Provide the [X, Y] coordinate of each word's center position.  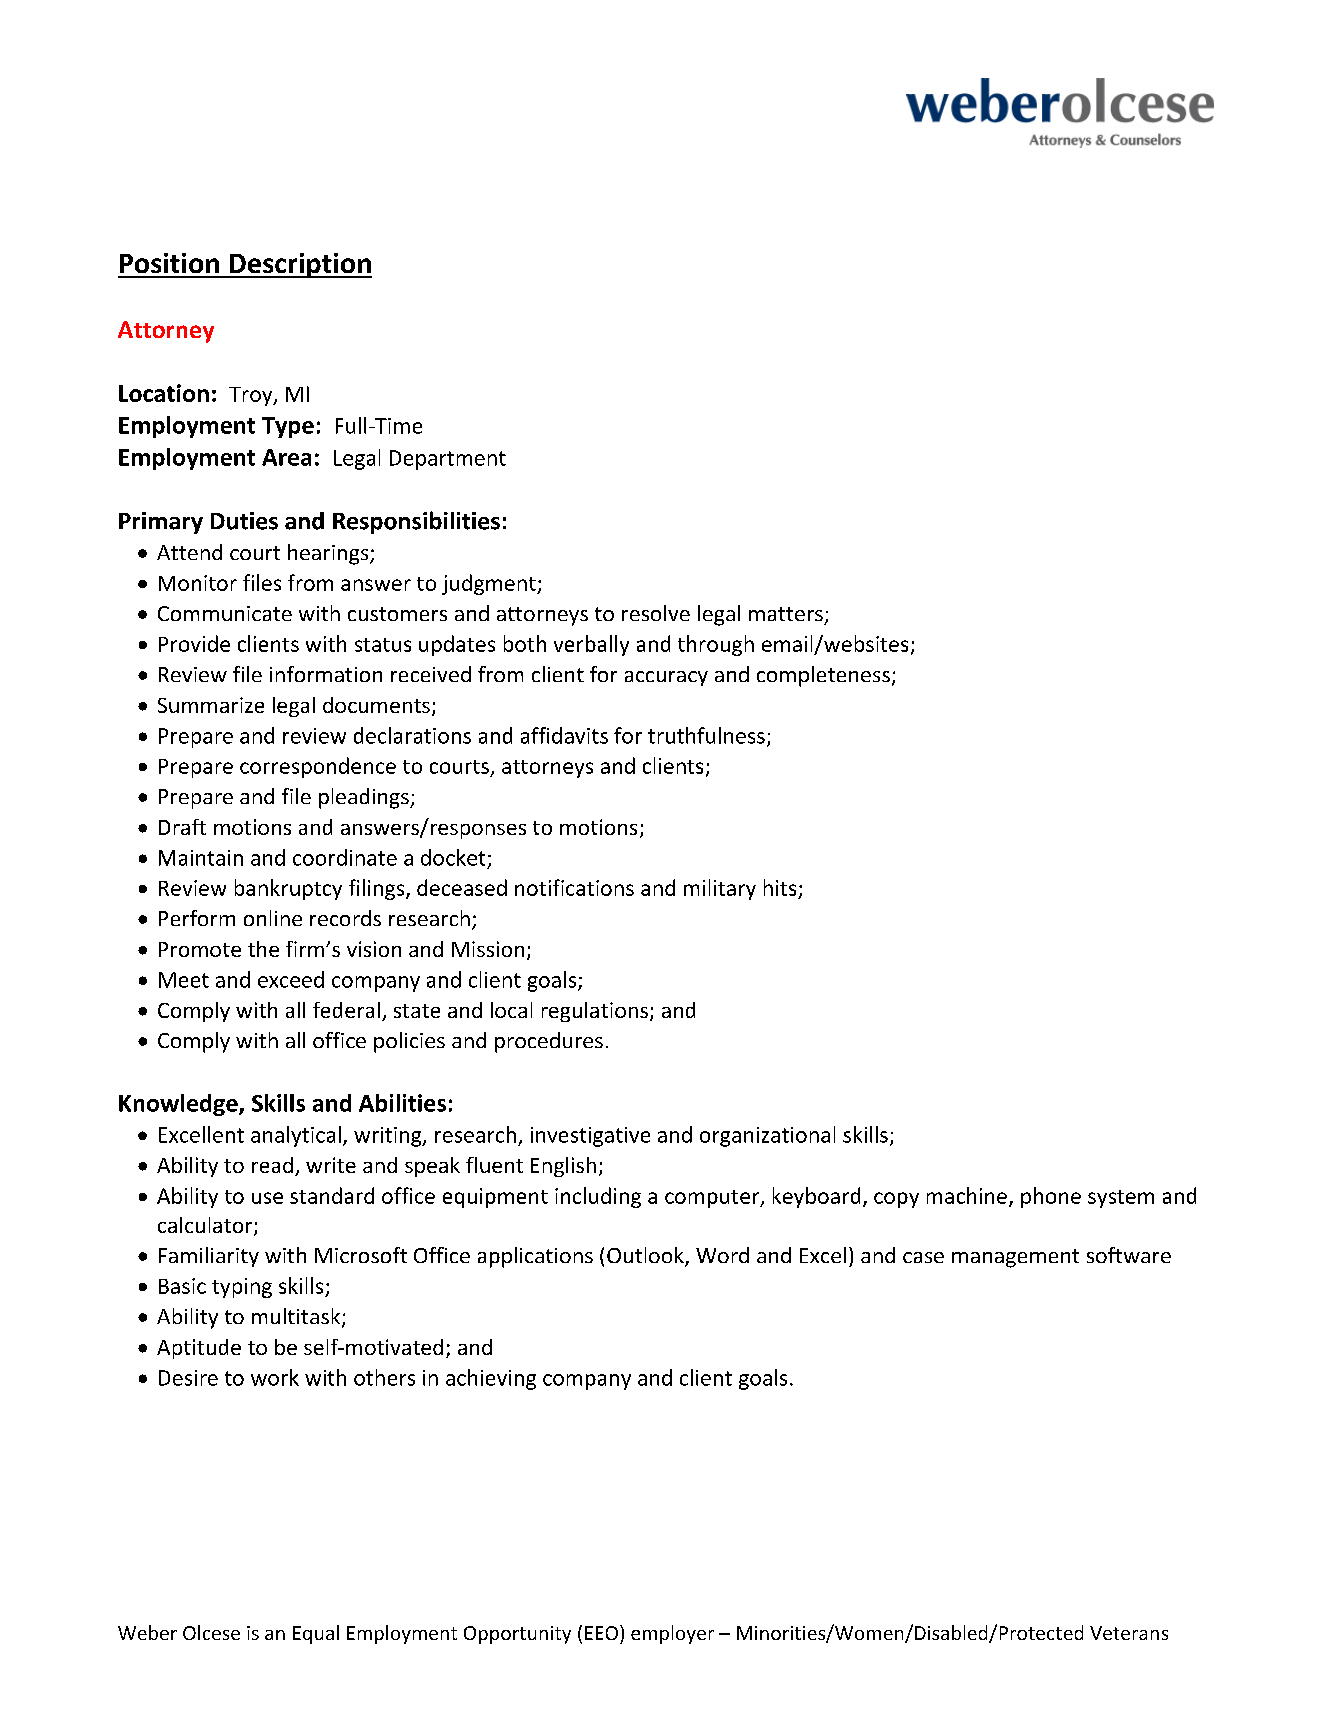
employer [672, 1634]
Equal [316, 1634]
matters [786, 614]
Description [299, 265]
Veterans [1129, 1633]
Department [448, 460]
